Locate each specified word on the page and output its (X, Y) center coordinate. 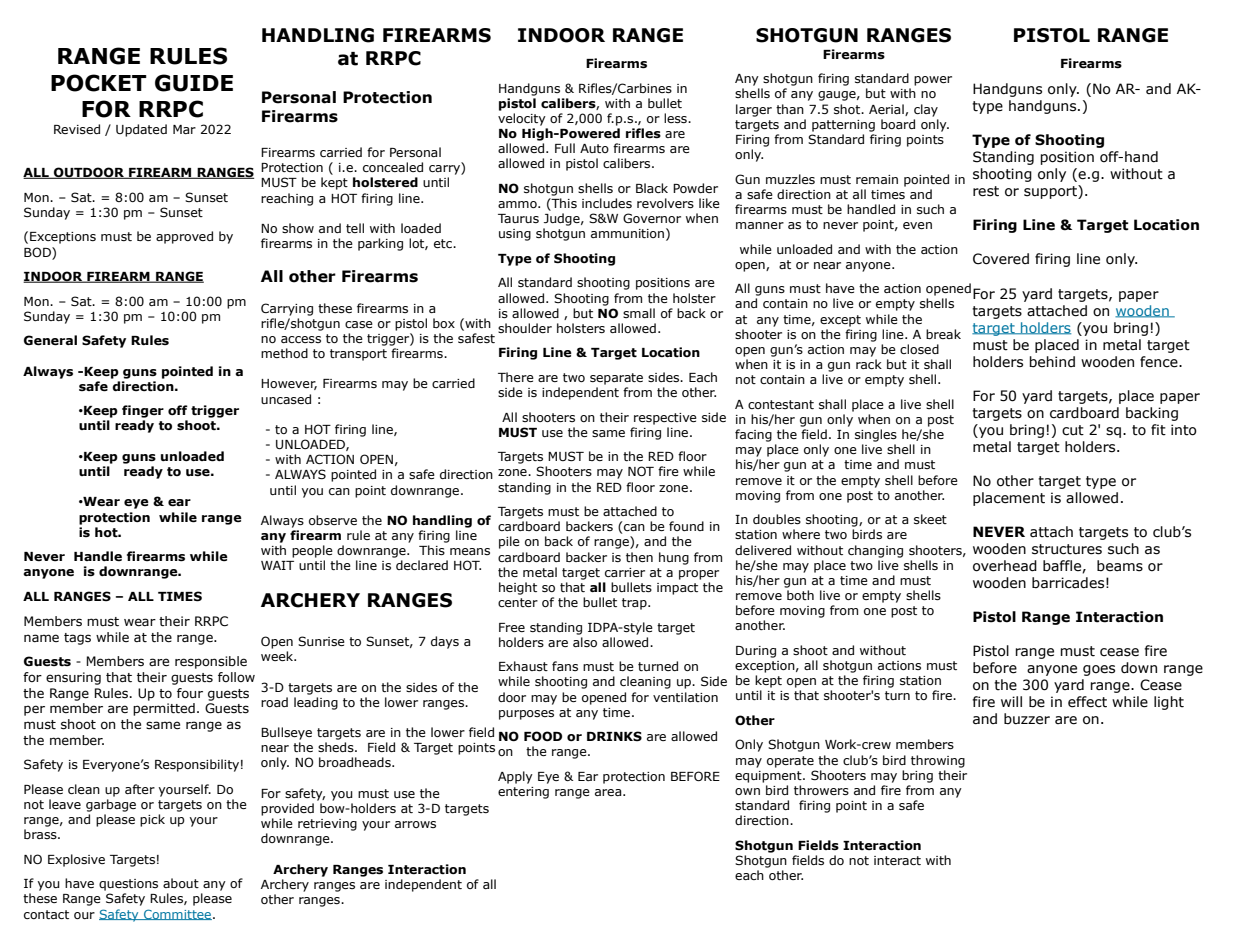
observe (333, 520)
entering (523, 793)
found (686, 526)
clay (926, 110)
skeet (930, 519)
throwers (821, 790)
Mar (184, 129)
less (676, 118)
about (181, 883)
